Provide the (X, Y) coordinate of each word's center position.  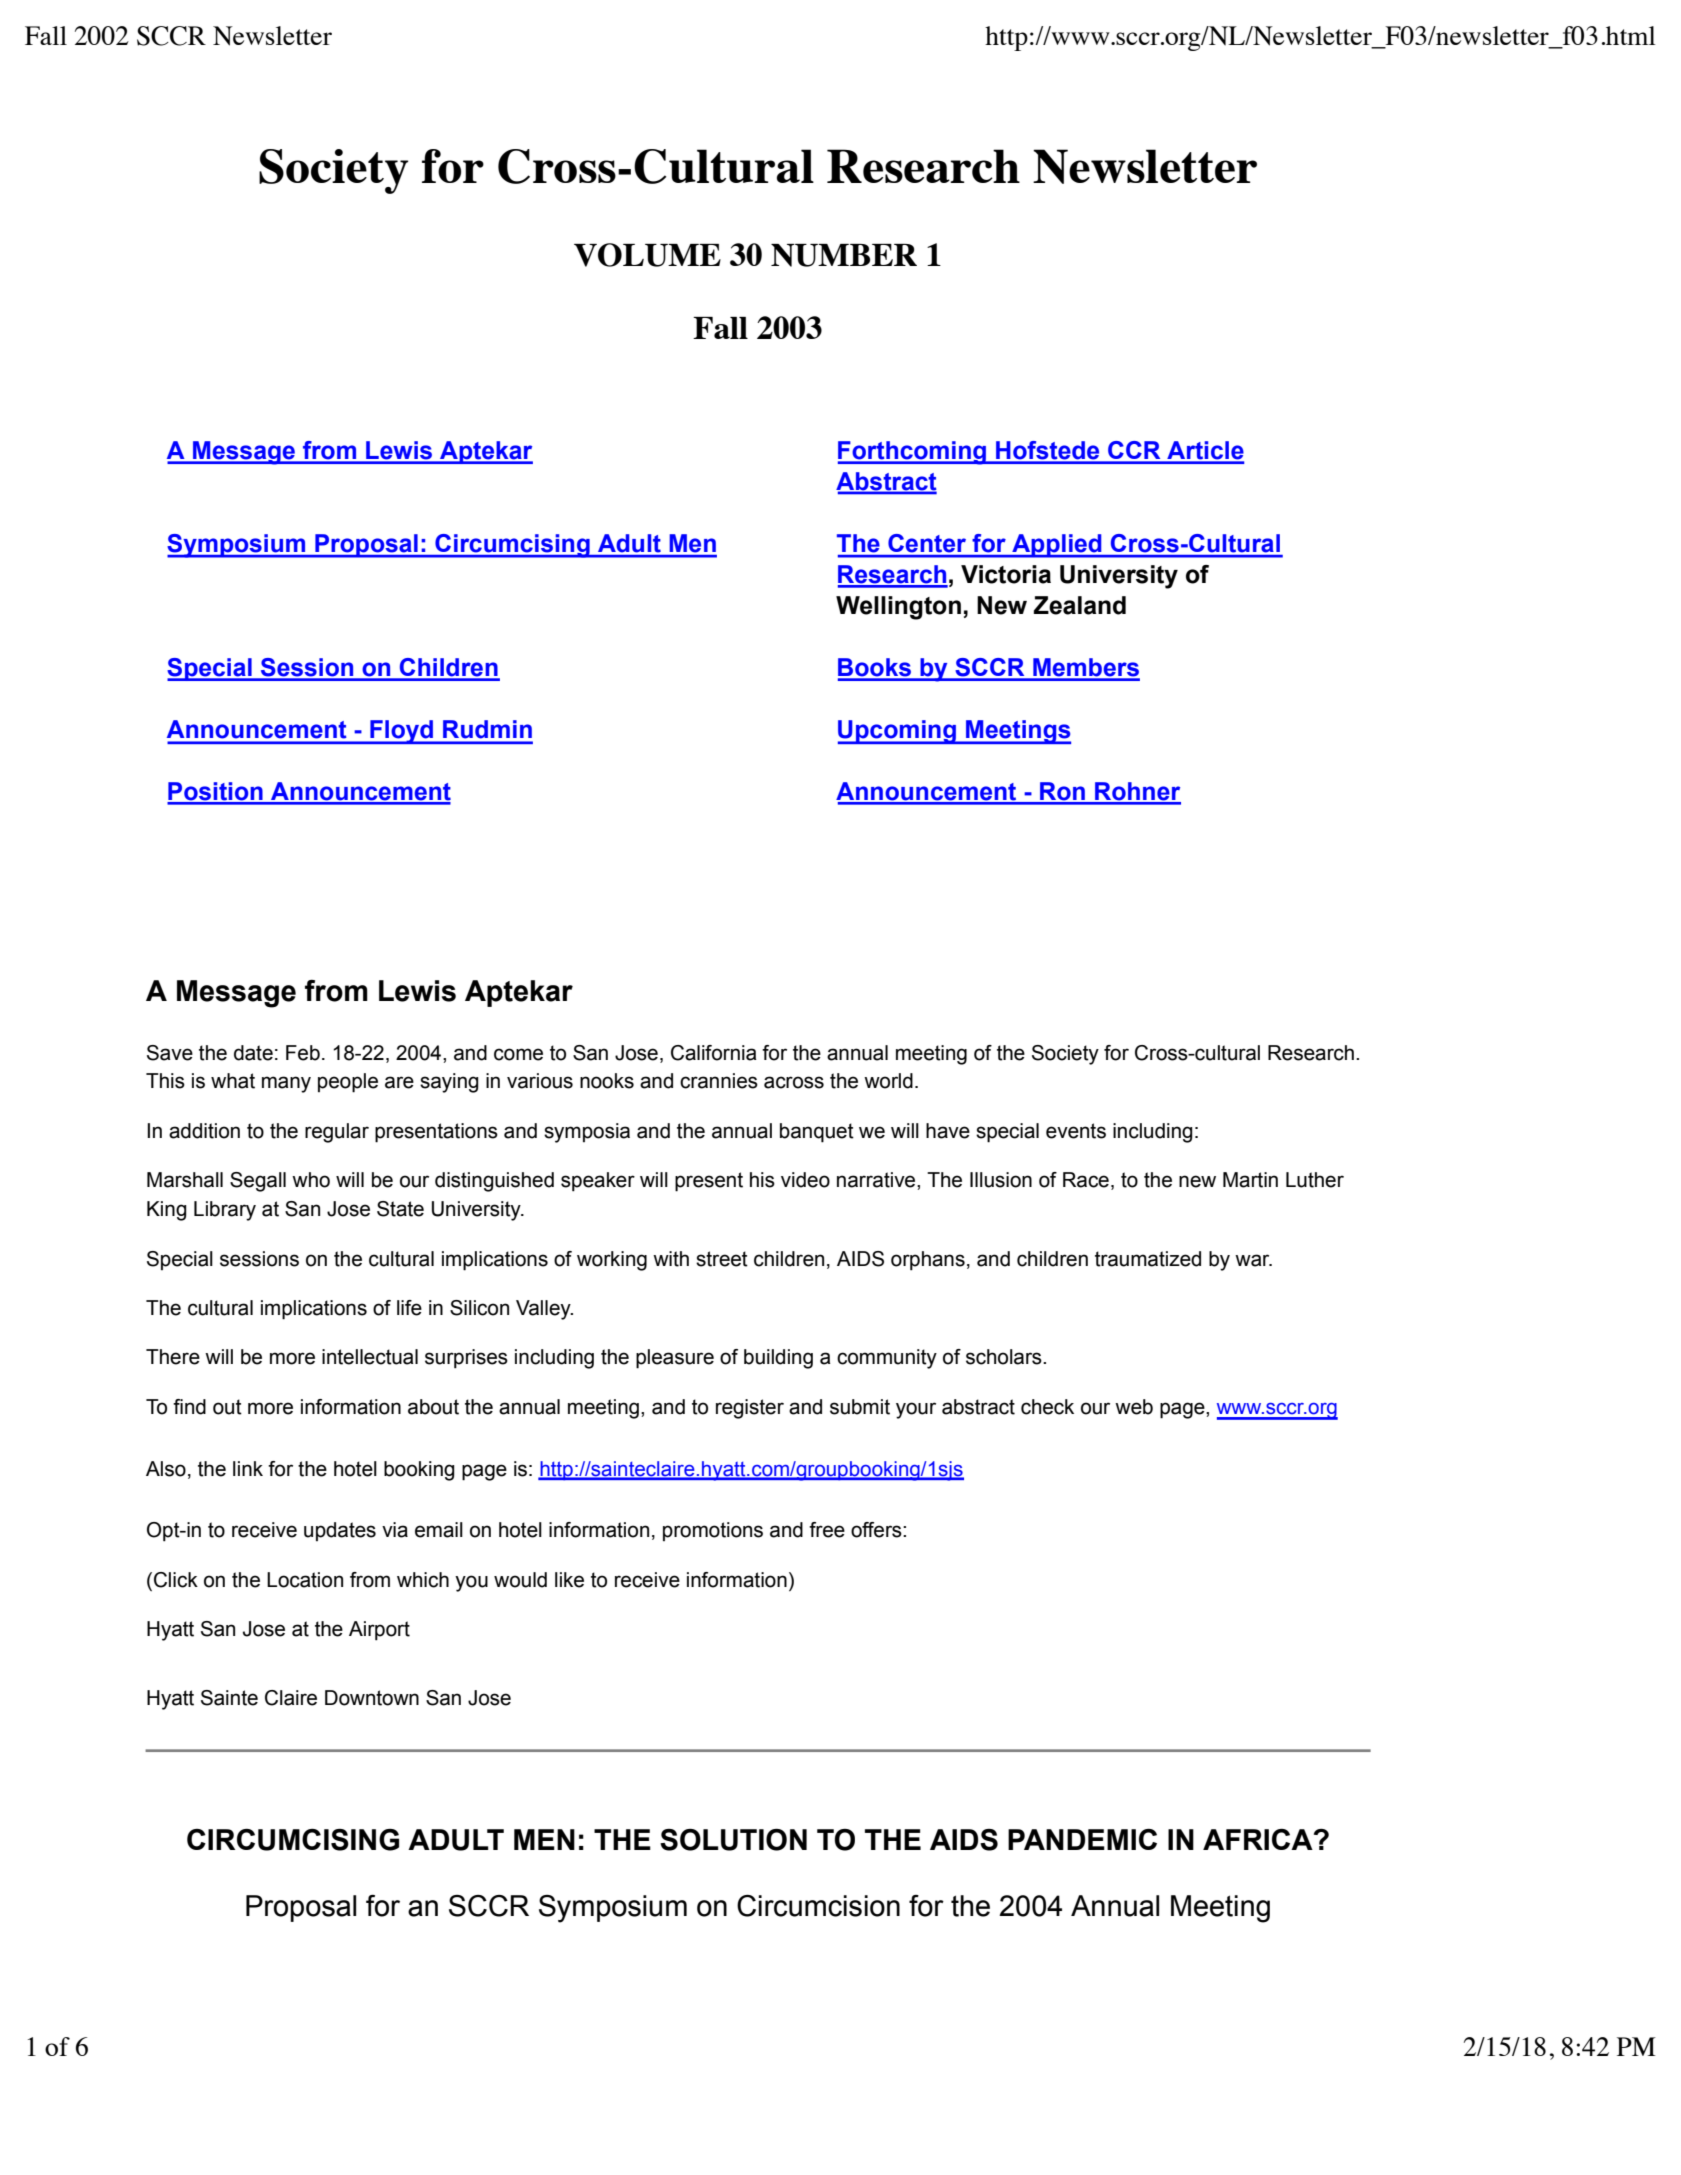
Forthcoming (913, 453)
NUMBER (844, 255)
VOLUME (647, 255)
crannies (719, 1081)
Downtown (372, 1698)
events (1076, 1131)
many (286, 1084)
